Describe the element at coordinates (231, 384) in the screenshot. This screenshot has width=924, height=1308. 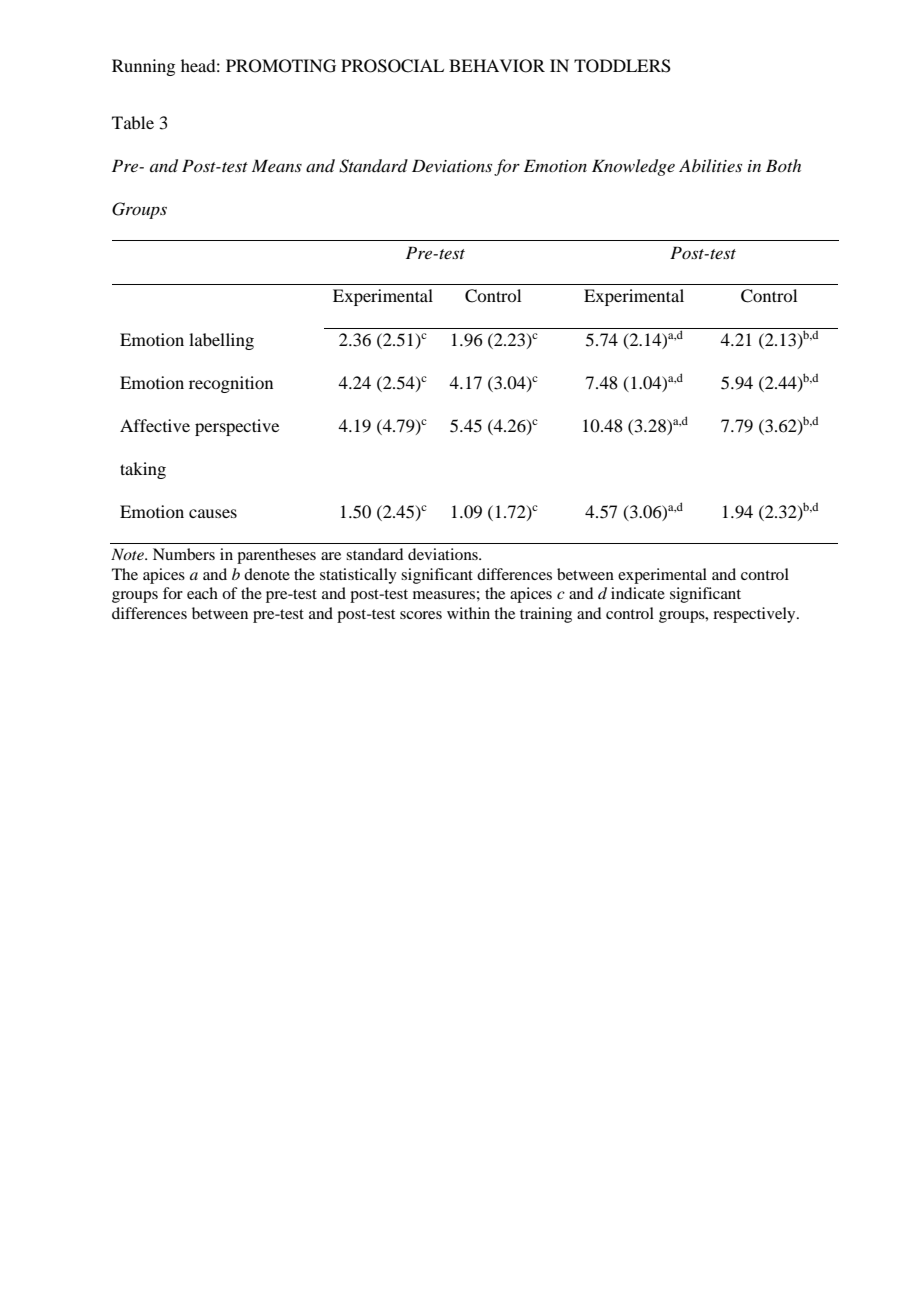
I see `recognition` at that location.
